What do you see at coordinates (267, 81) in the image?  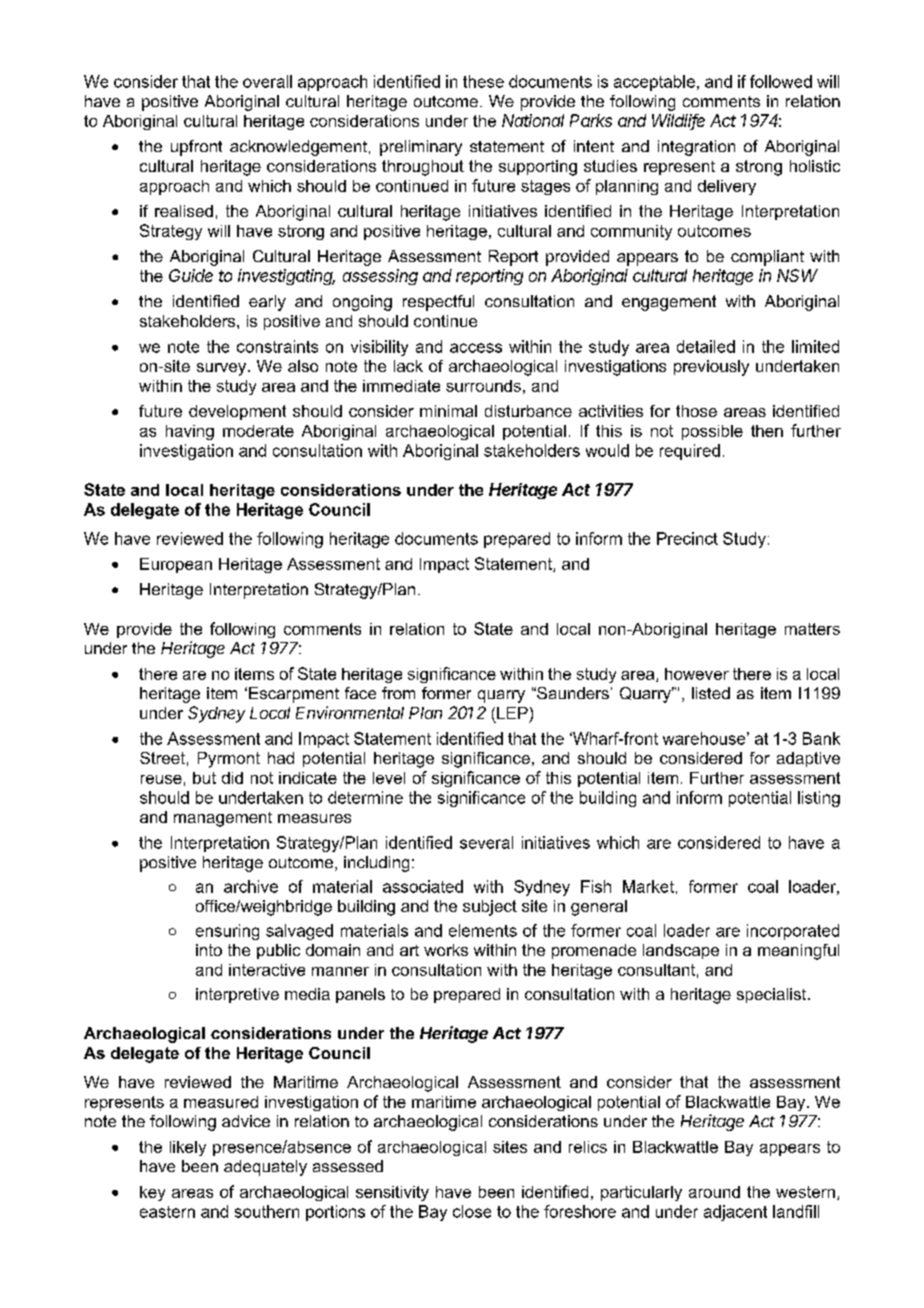 I see `overall` at bounding box center [267, 81].
